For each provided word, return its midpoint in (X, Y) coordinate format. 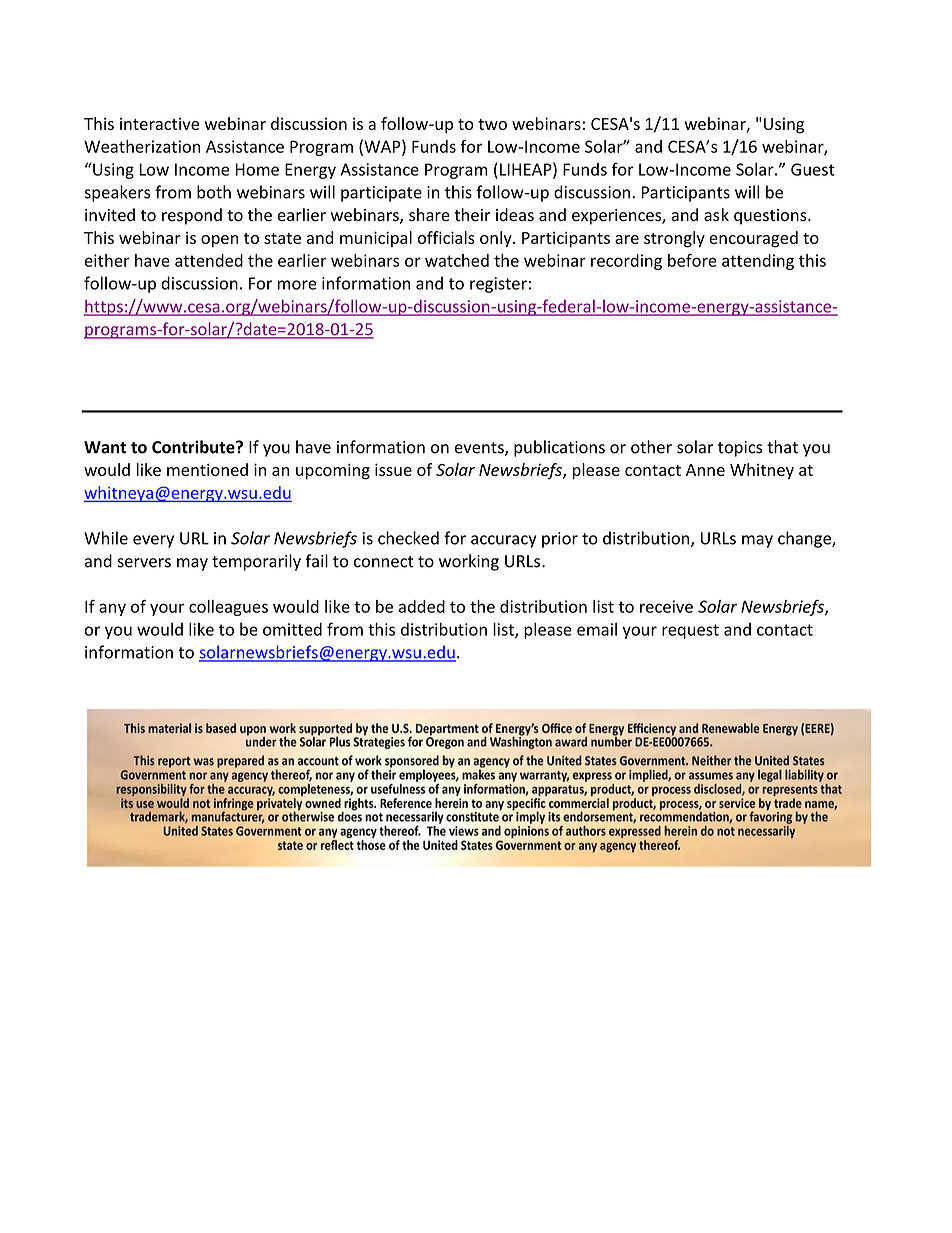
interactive (159, 124)
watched (457, 260)
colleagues (228, 608)
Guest (813, 169)
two (492, 124)
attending (758, 262)
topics (740, 449)
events (480, 449)
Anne (705, 470)
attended (209, 260)
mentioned (207, 469)
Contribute (194, 447)
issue (393, 469)
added (422, 606)
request (690, 631)
